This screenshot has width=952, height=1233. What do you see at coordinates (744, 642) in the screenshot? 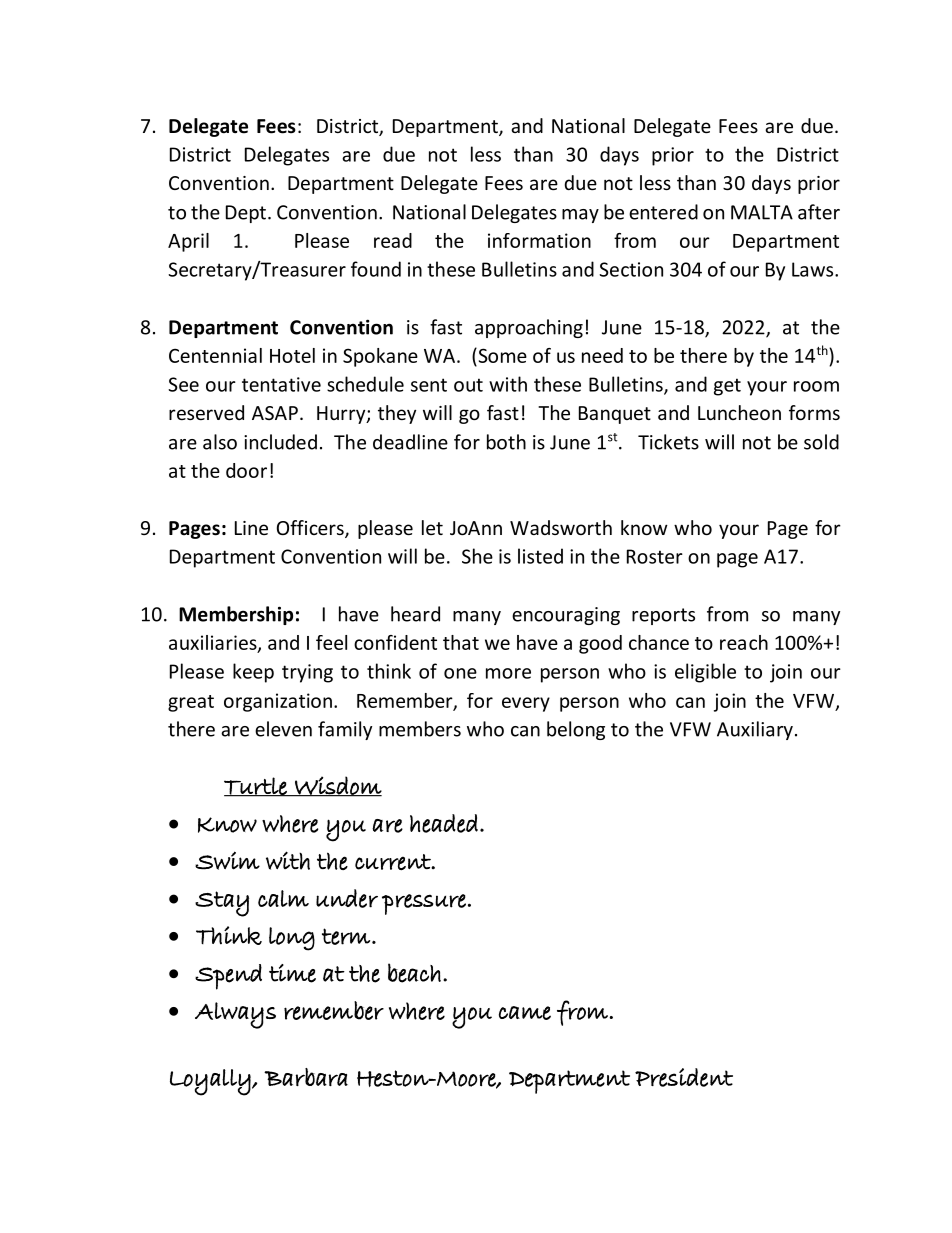
I see `reach` at bounding box center [744, 642].
